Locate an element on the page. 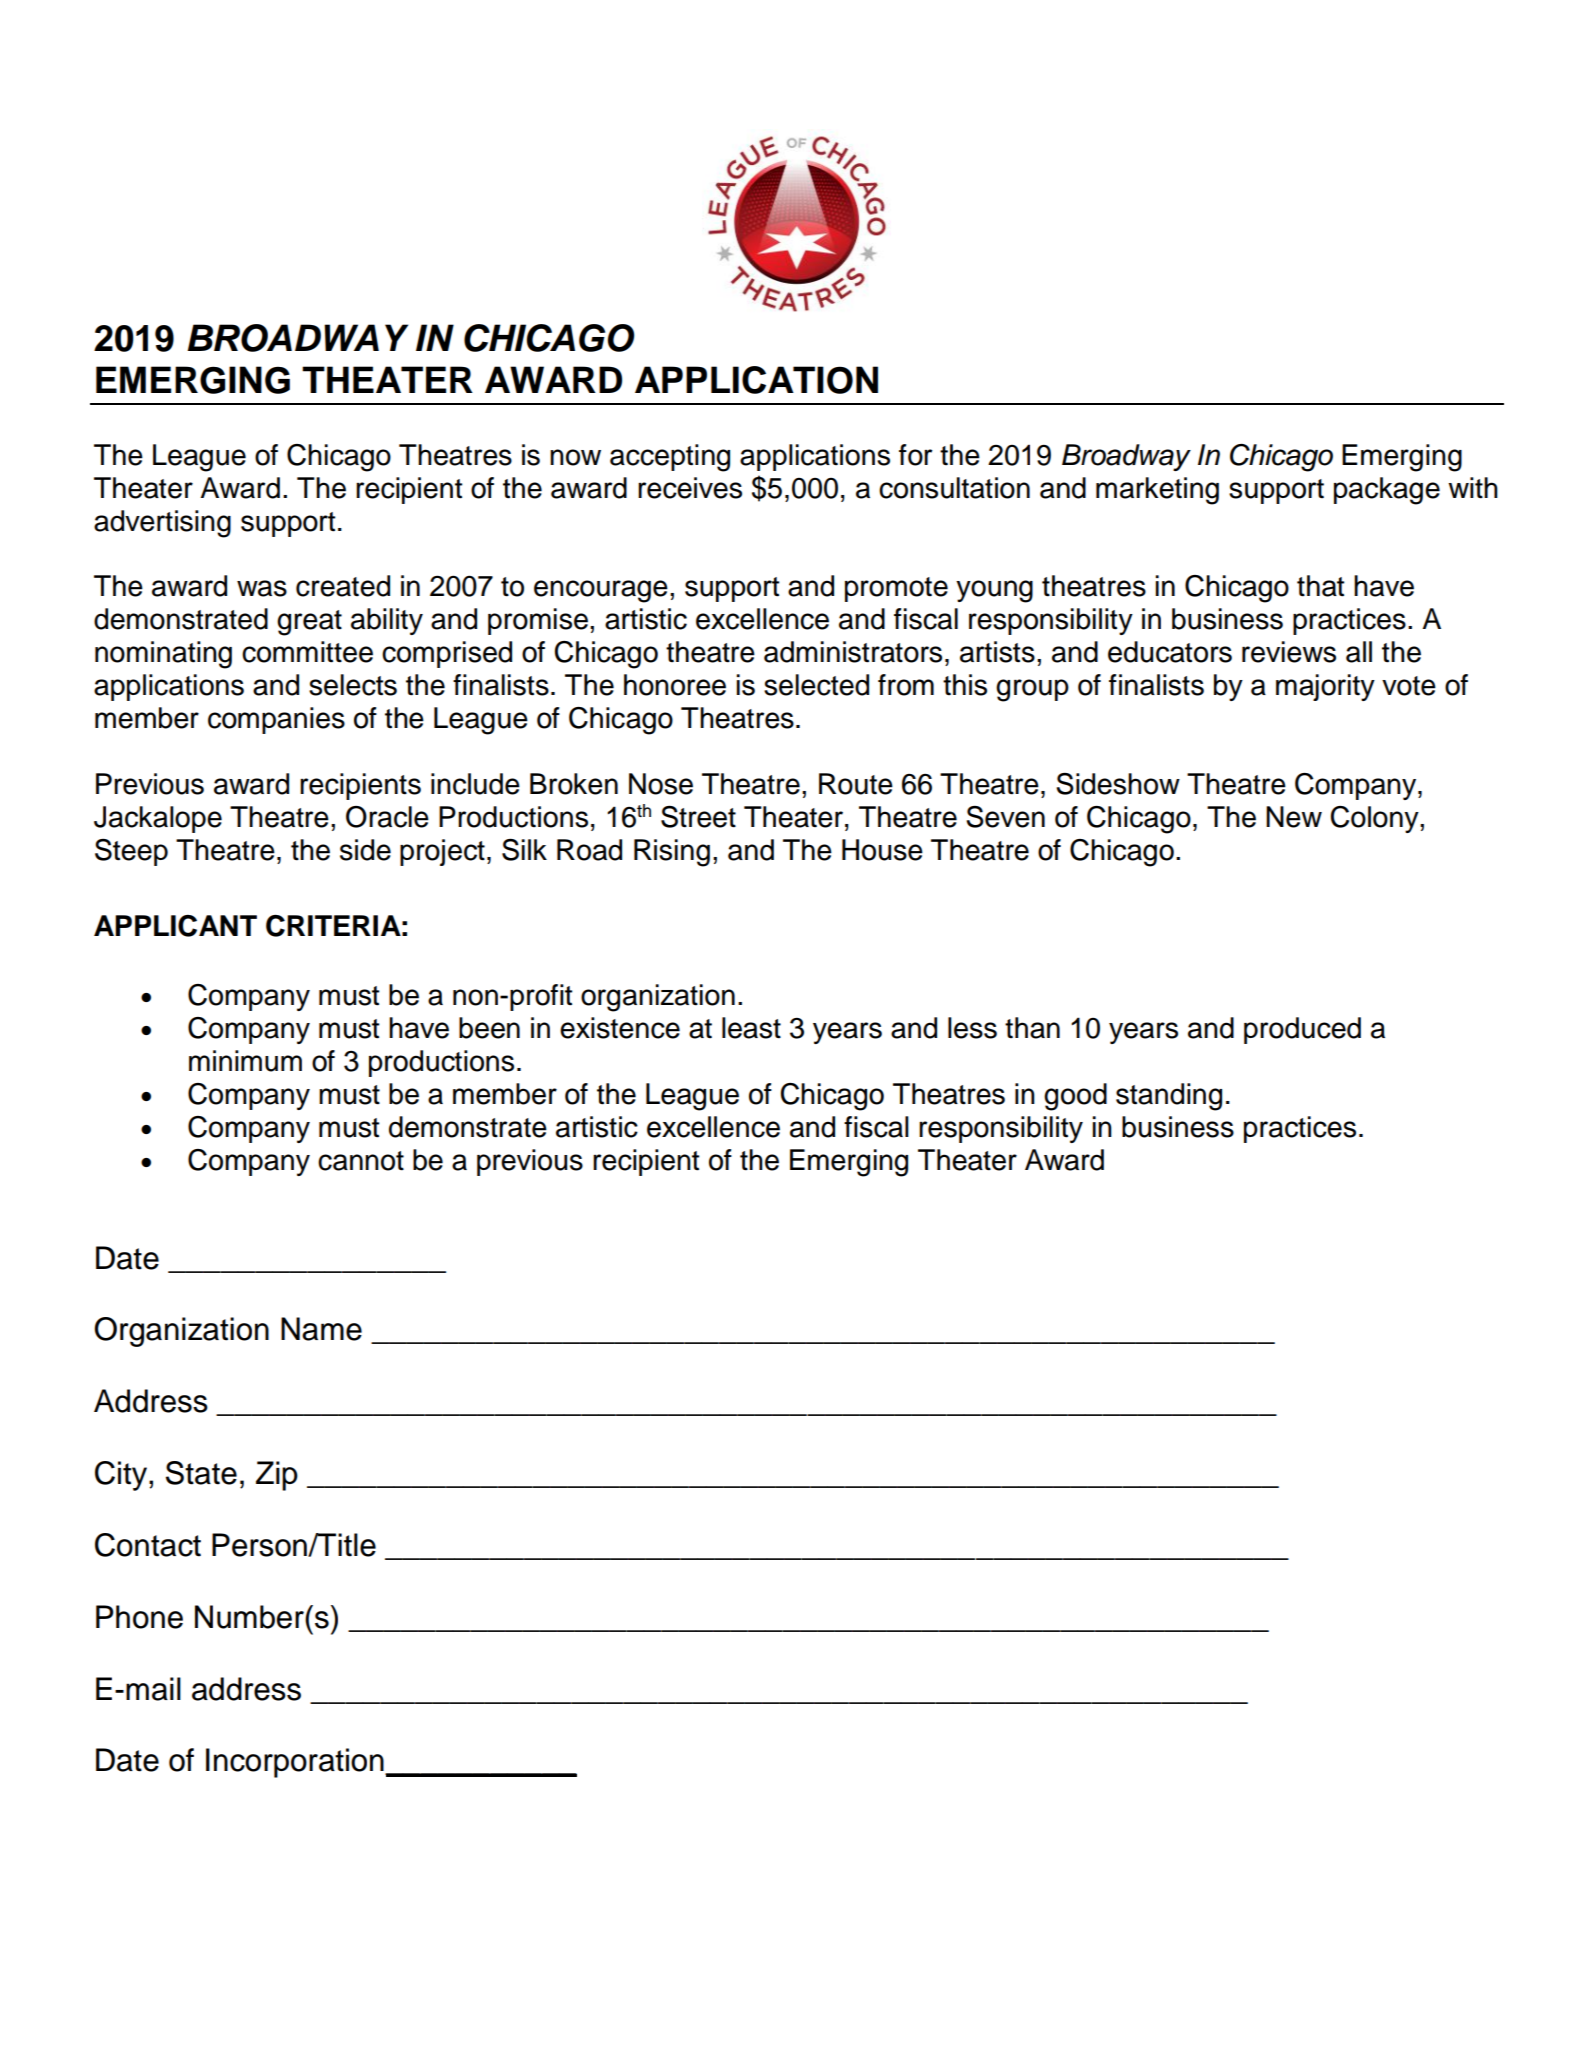 The image size is (1593, 2062). least is located at coordinates (751, 1028).
